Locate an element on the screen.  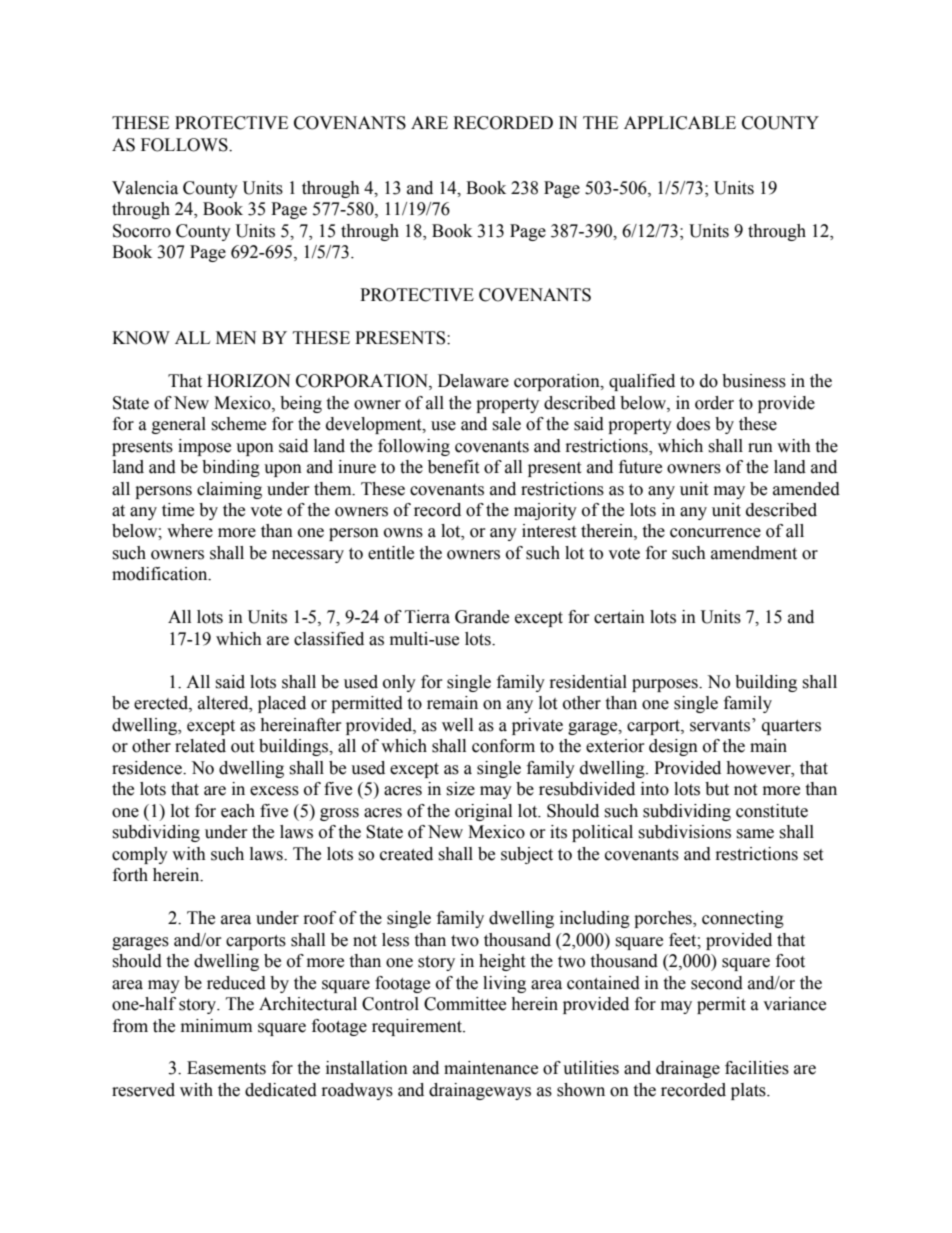
APPLICABLE is located at coordinates (680, 123).
